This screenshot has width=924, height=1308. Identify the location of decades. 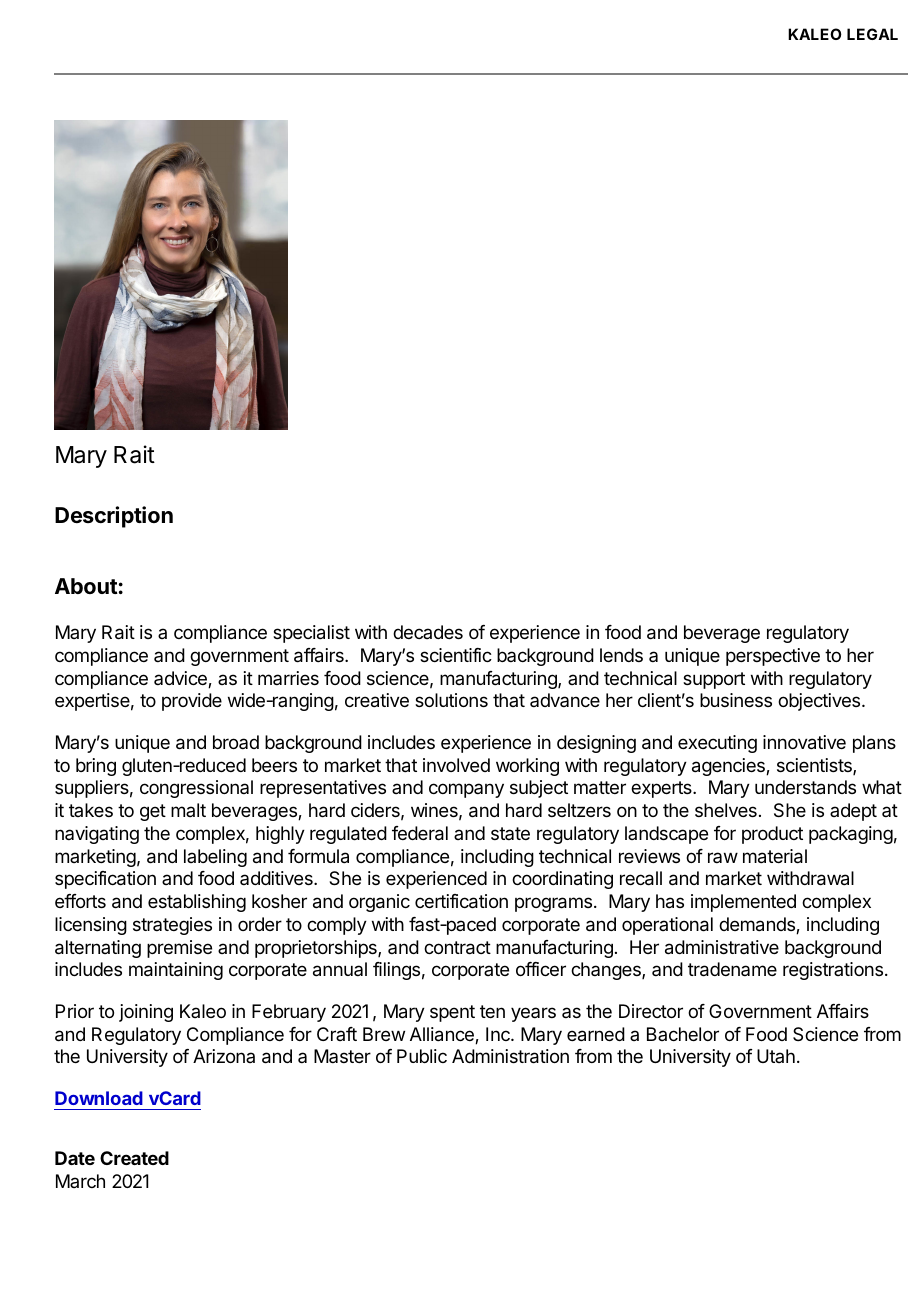
(428, 632).
